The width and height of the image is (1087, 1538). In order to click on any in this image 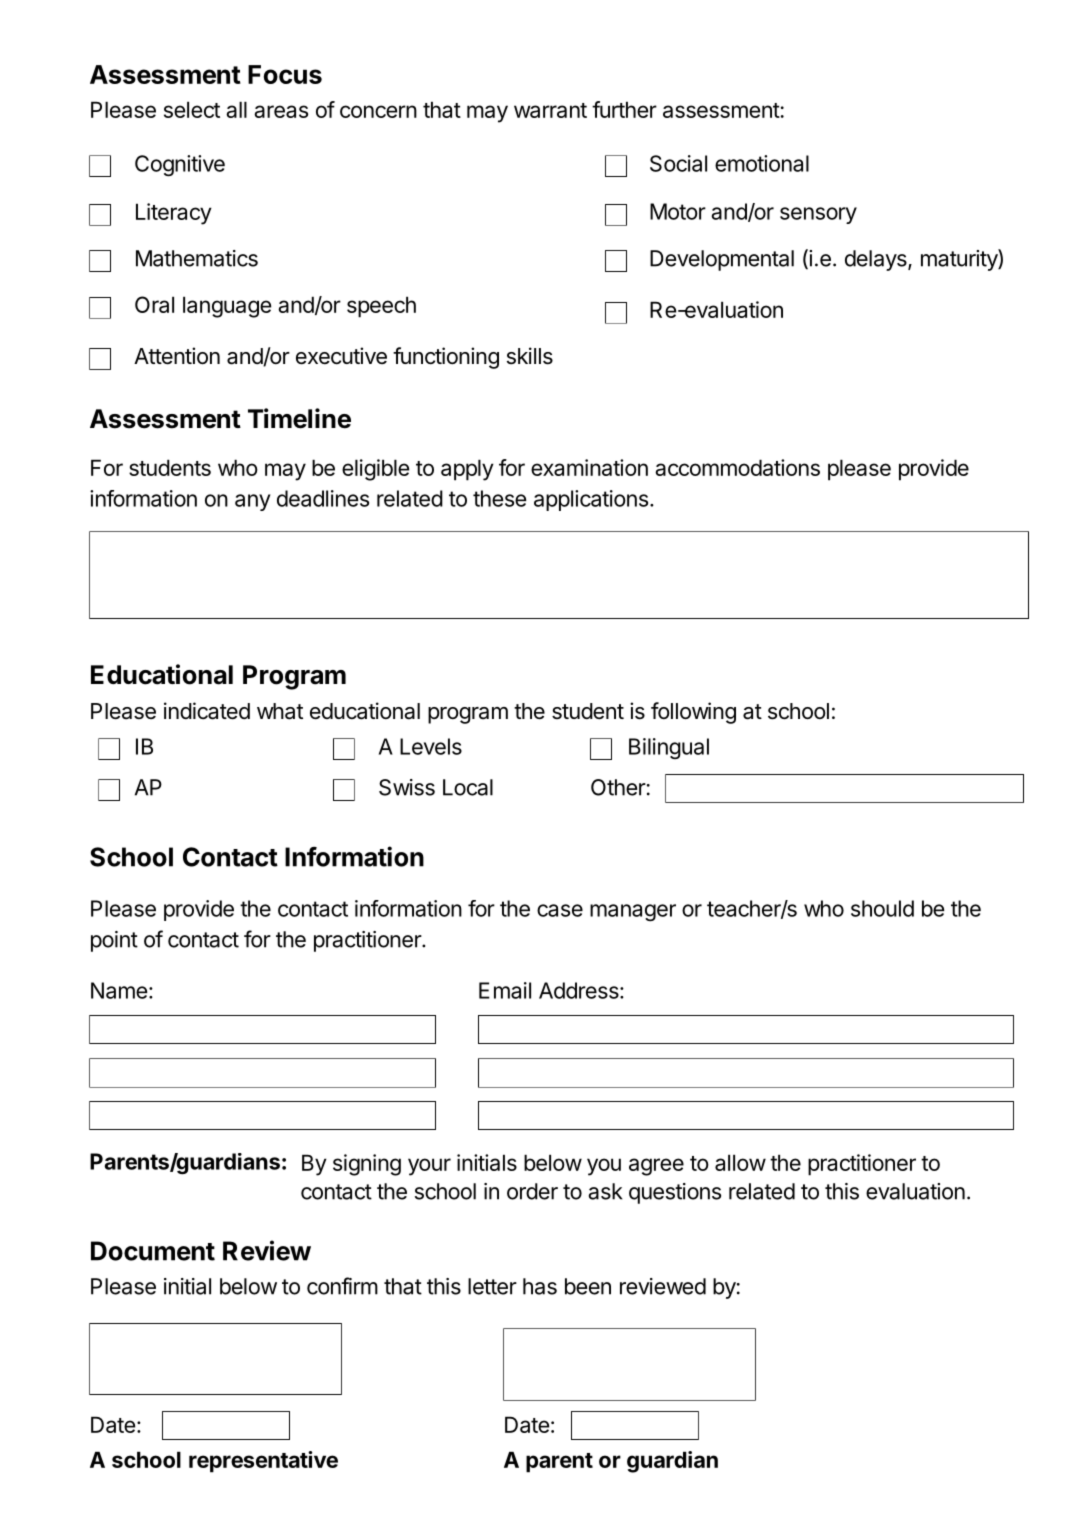, I will do `click(253, 502)`.
